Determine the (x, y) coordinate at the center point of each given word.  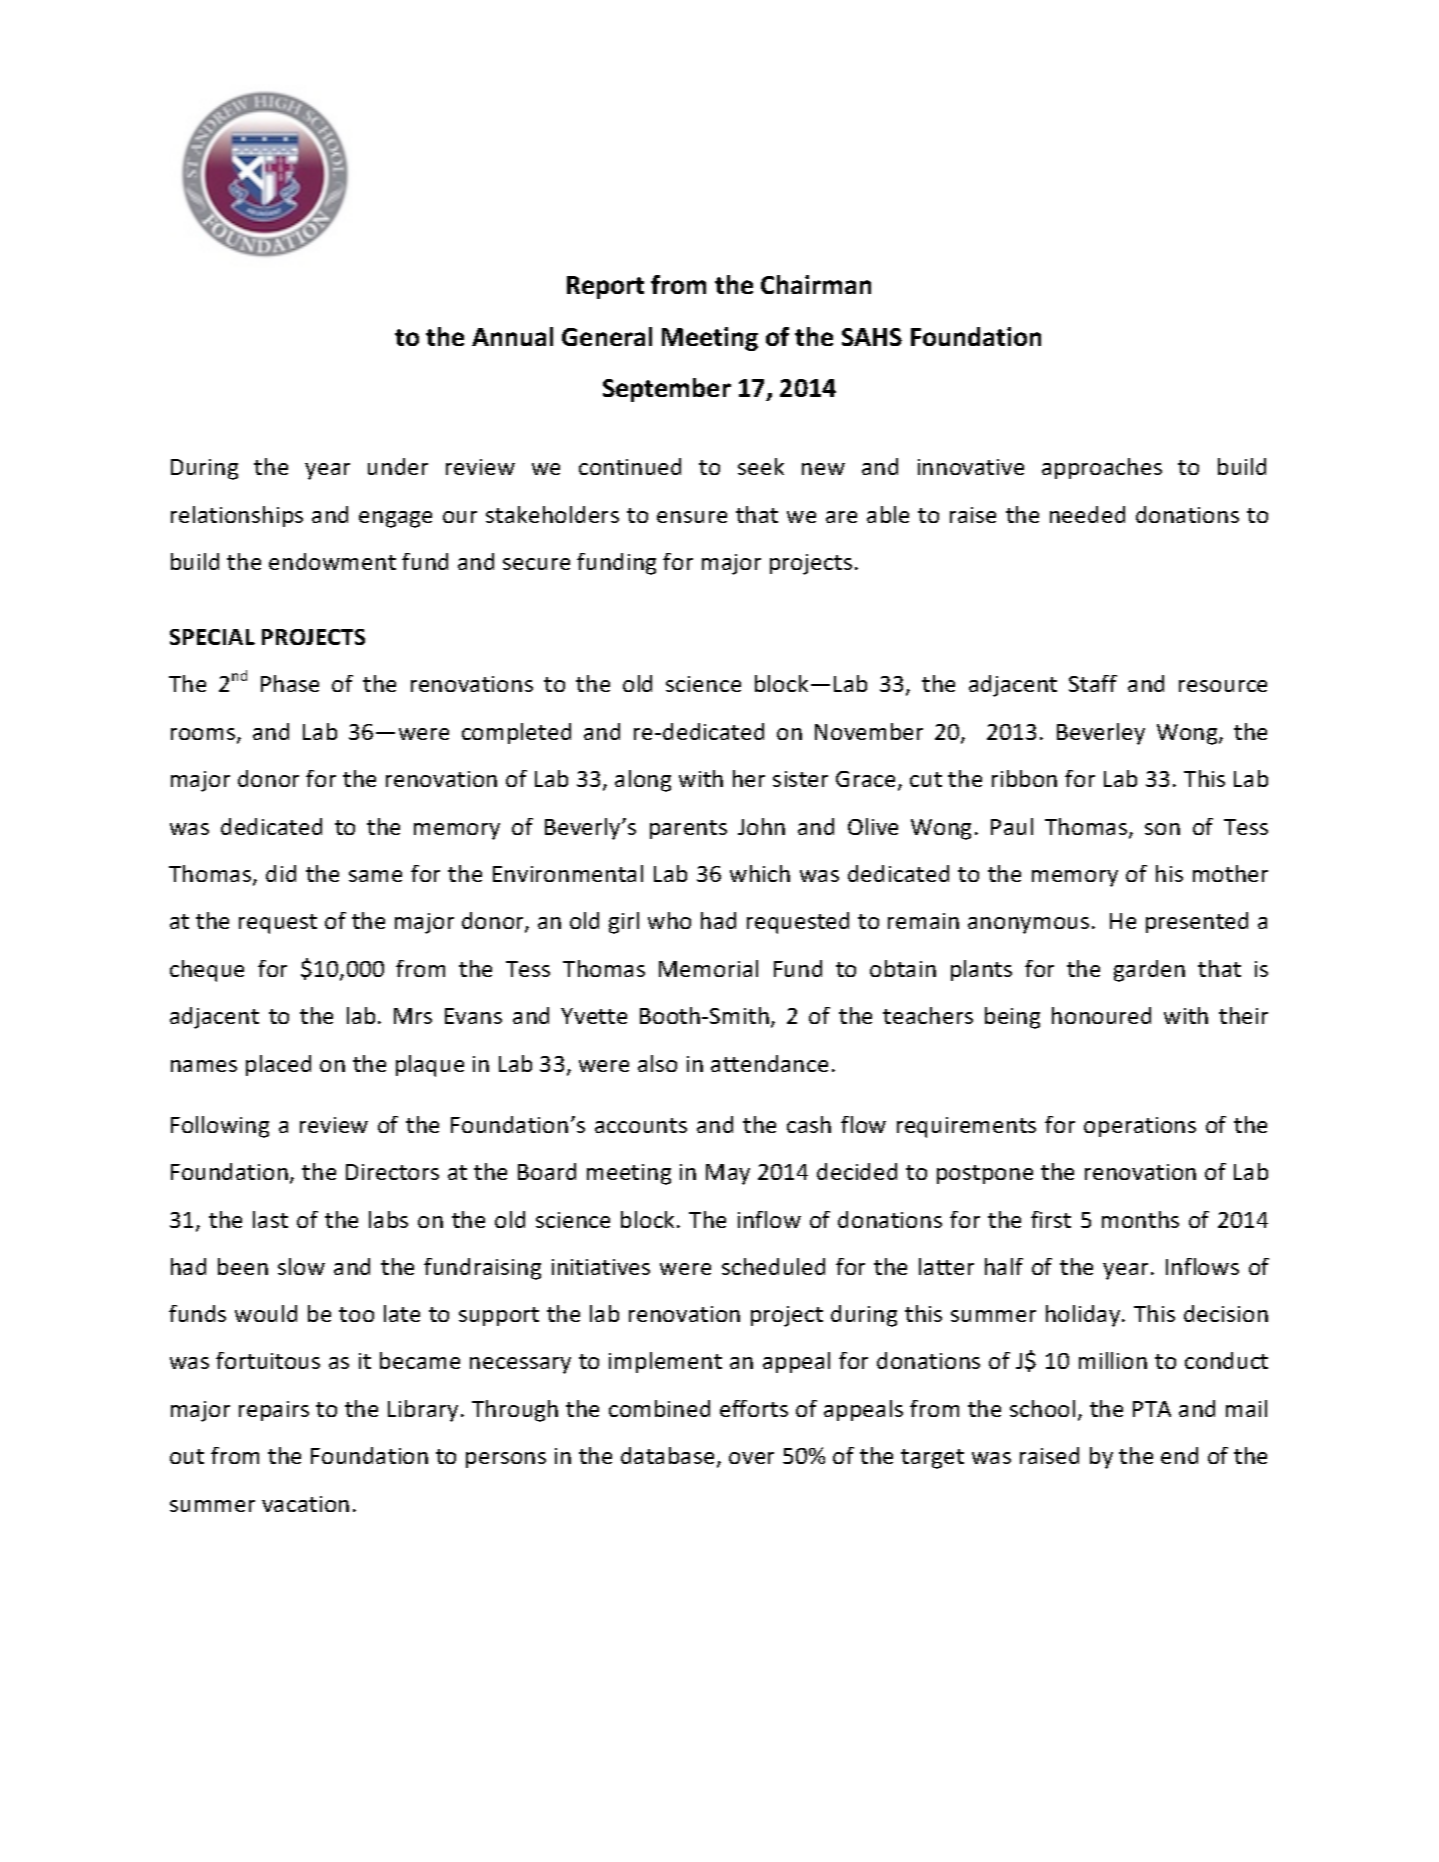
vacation (305, 1504)
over (751, 1458)
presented (1197, 922)
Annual (512, 336)
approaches (1102, 468)
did (281, 873)
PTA (1152, 1409)
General (607, 336)
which (760, 873)
